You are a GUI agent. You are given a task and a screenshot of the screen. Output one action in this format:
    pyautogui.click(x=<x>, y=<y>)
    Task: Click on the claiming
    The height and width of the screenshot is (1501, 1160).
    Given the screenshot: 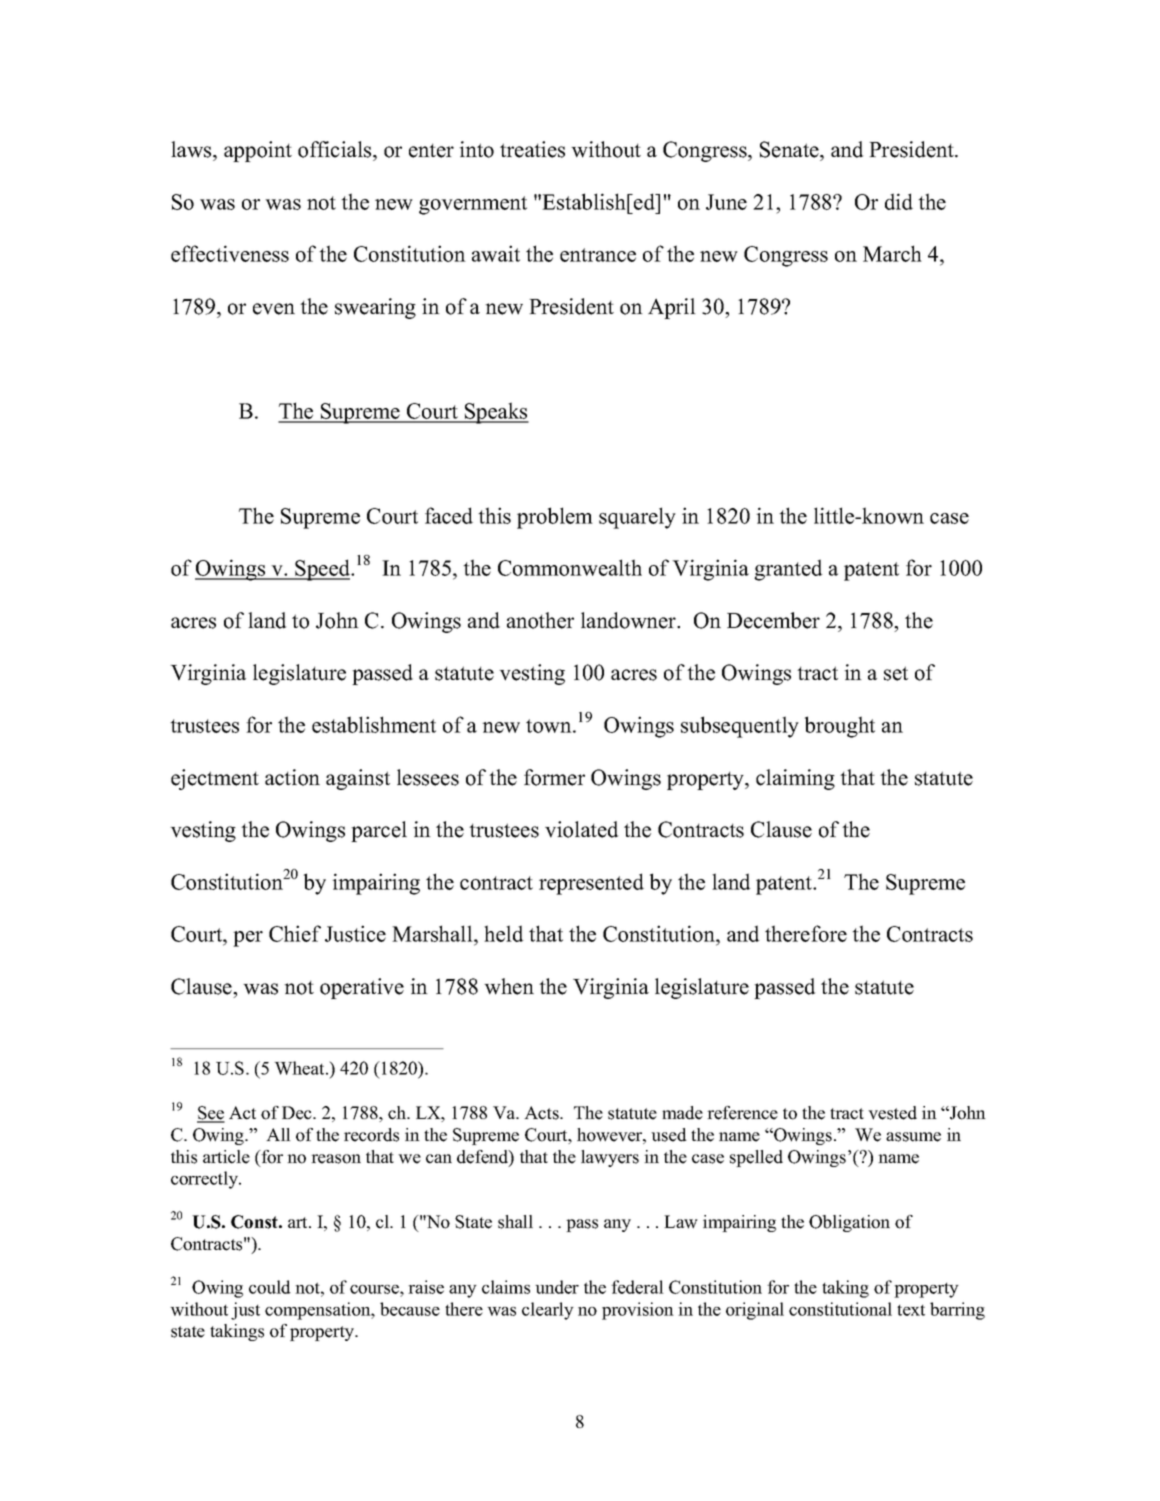 What is the action you would take?
    pyautogui.click(x=795, y=779)
